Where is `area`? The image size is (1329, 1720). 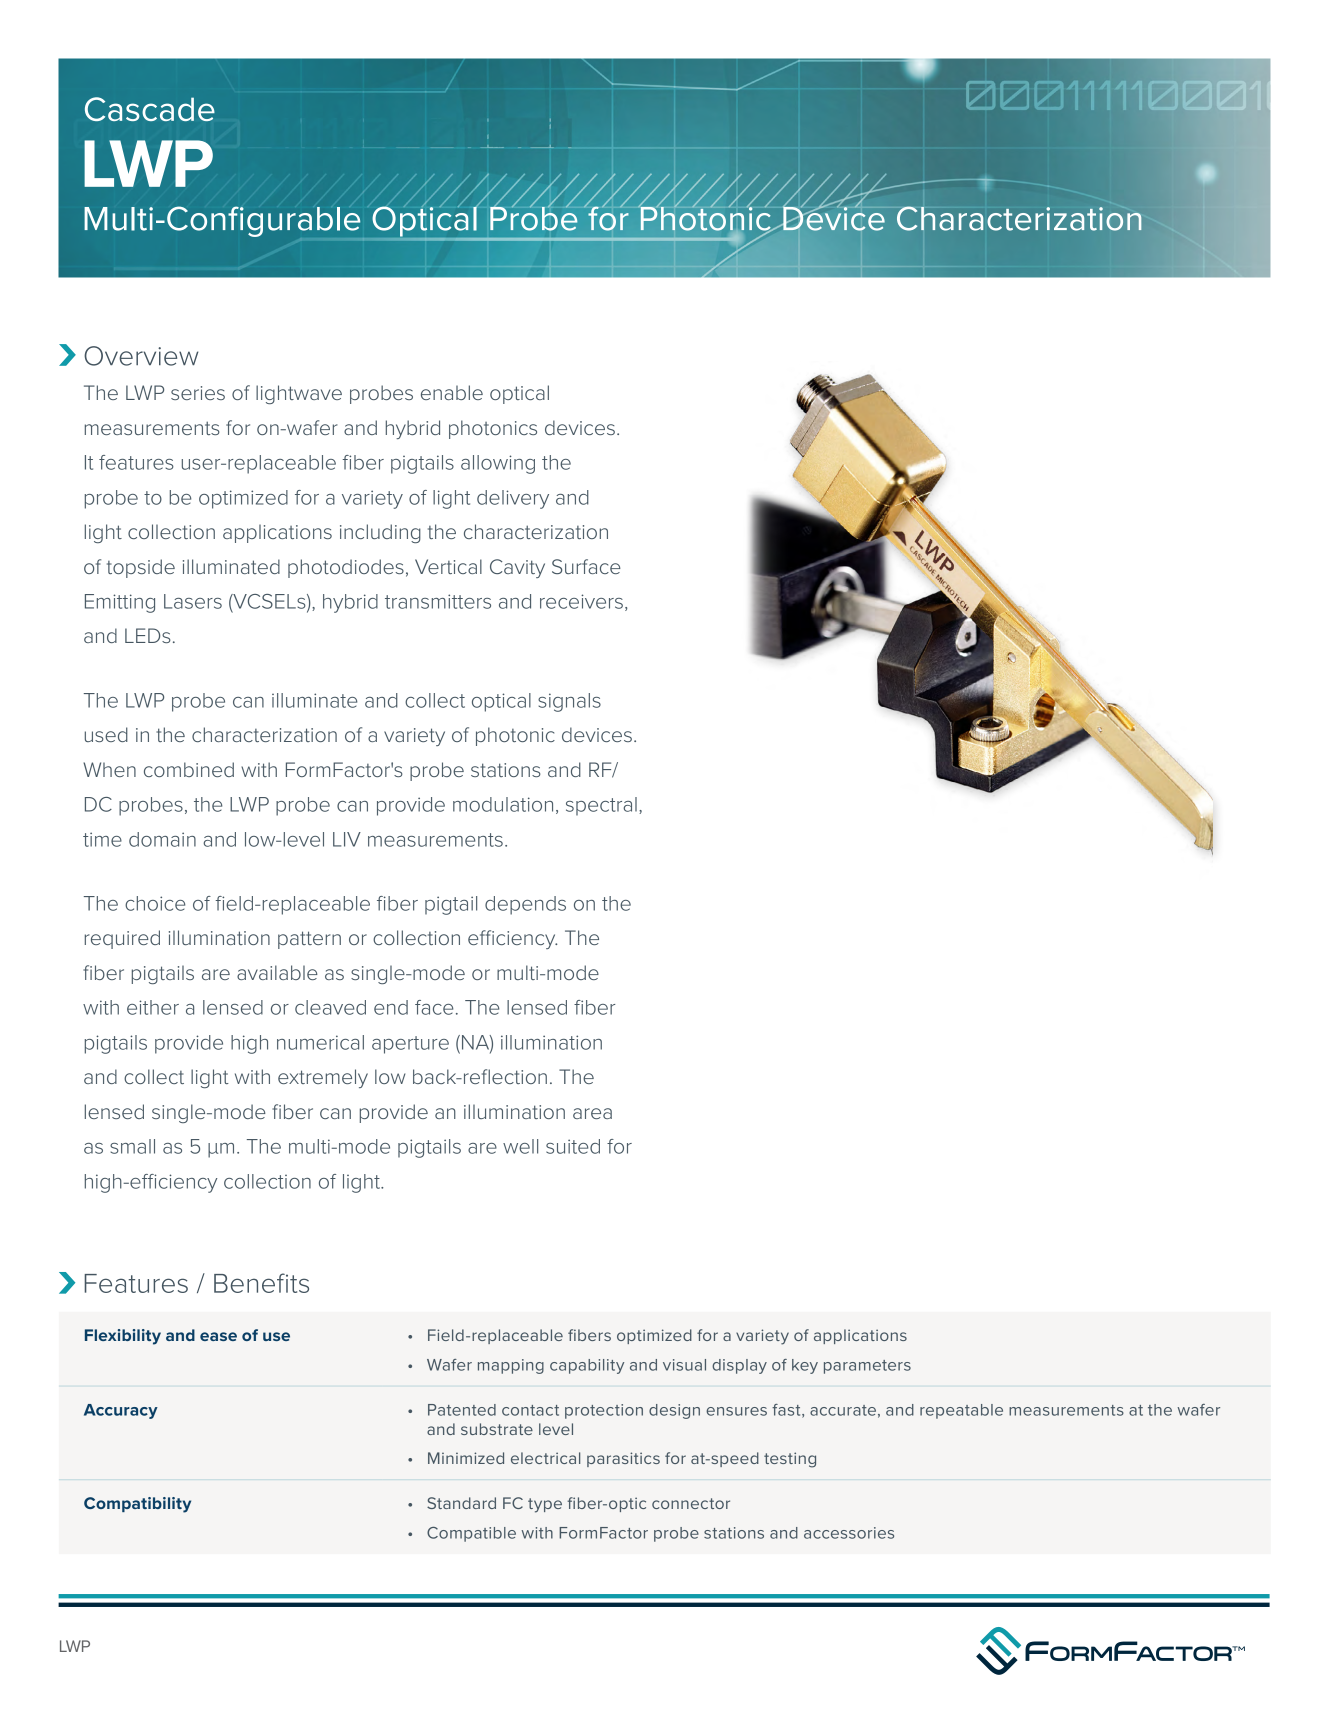 area is located at coordinates (592, 1113).
